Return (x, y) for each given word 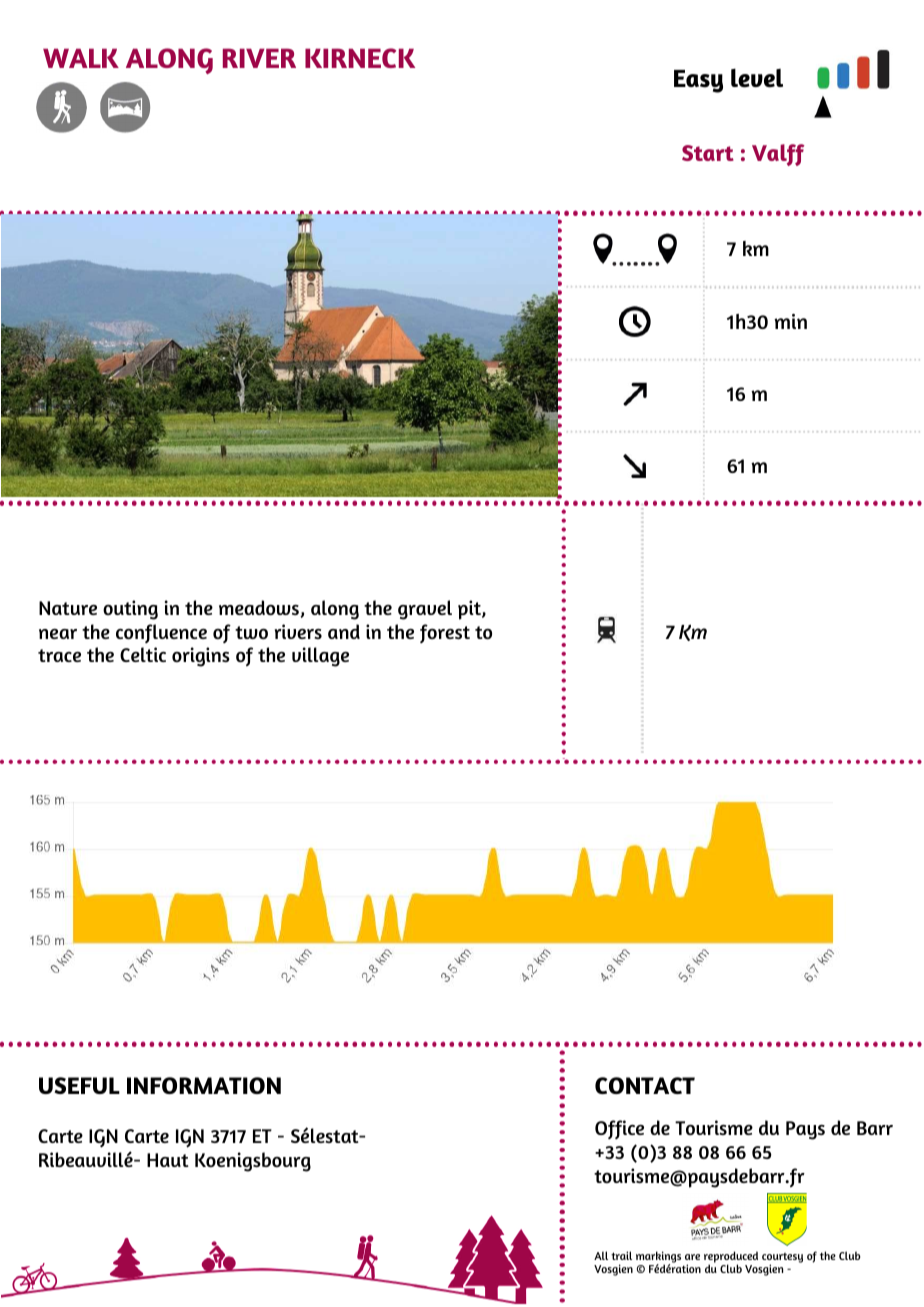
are (692, 1257)
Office (619, 1129)
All (601, 1255)
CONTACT (645, 1085)
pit (470, 610)
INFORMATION (204, 1085)
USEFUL (79, 1085)
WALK (81, 58)
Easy (698, 81)
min (790, 321)
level (757, 78)
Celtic (143, 654)
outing (130, 610)
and (344, 631)
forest (445, 633)
